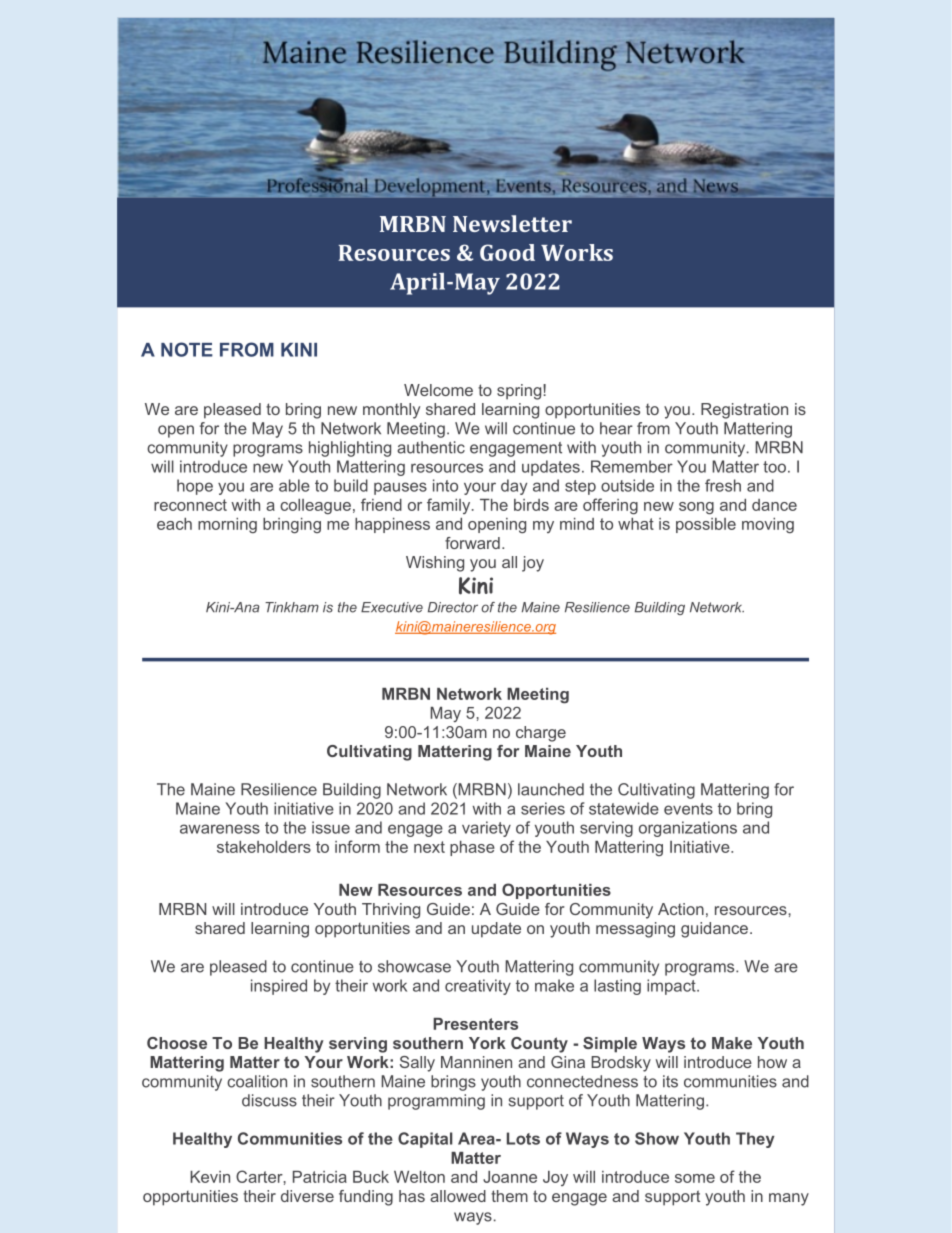 The image size is (952, 1233). I want to click on awareness, so click(220, 829).
